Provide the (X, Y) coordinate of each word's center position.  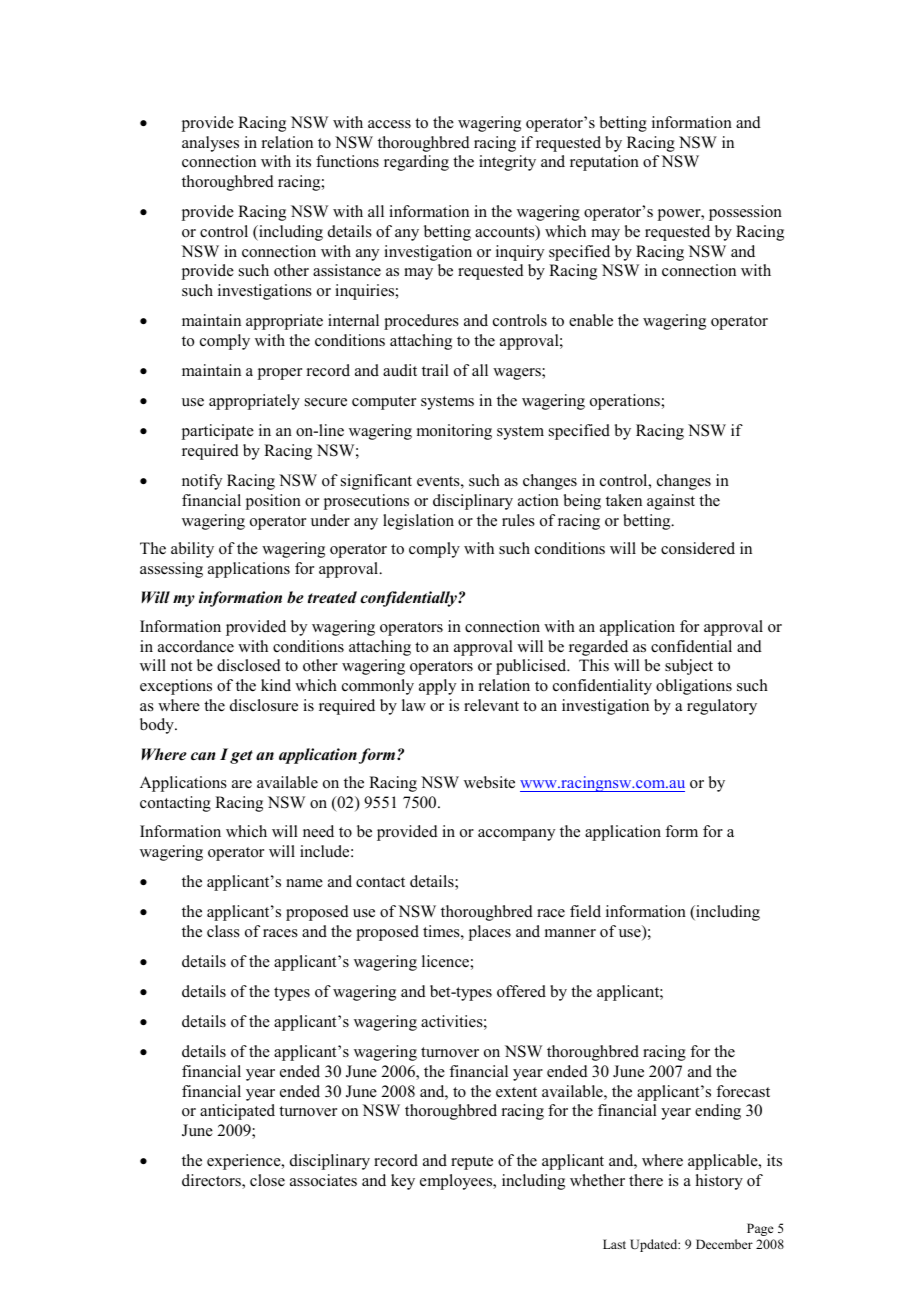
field (585, 911)
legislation (418, 522)
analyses (210, 144)
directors (212, 1181)
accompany (516, 835)
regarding (416, 163)
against (671, 502)
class (223, 931)
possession (745, 213)
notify (202, 482)
